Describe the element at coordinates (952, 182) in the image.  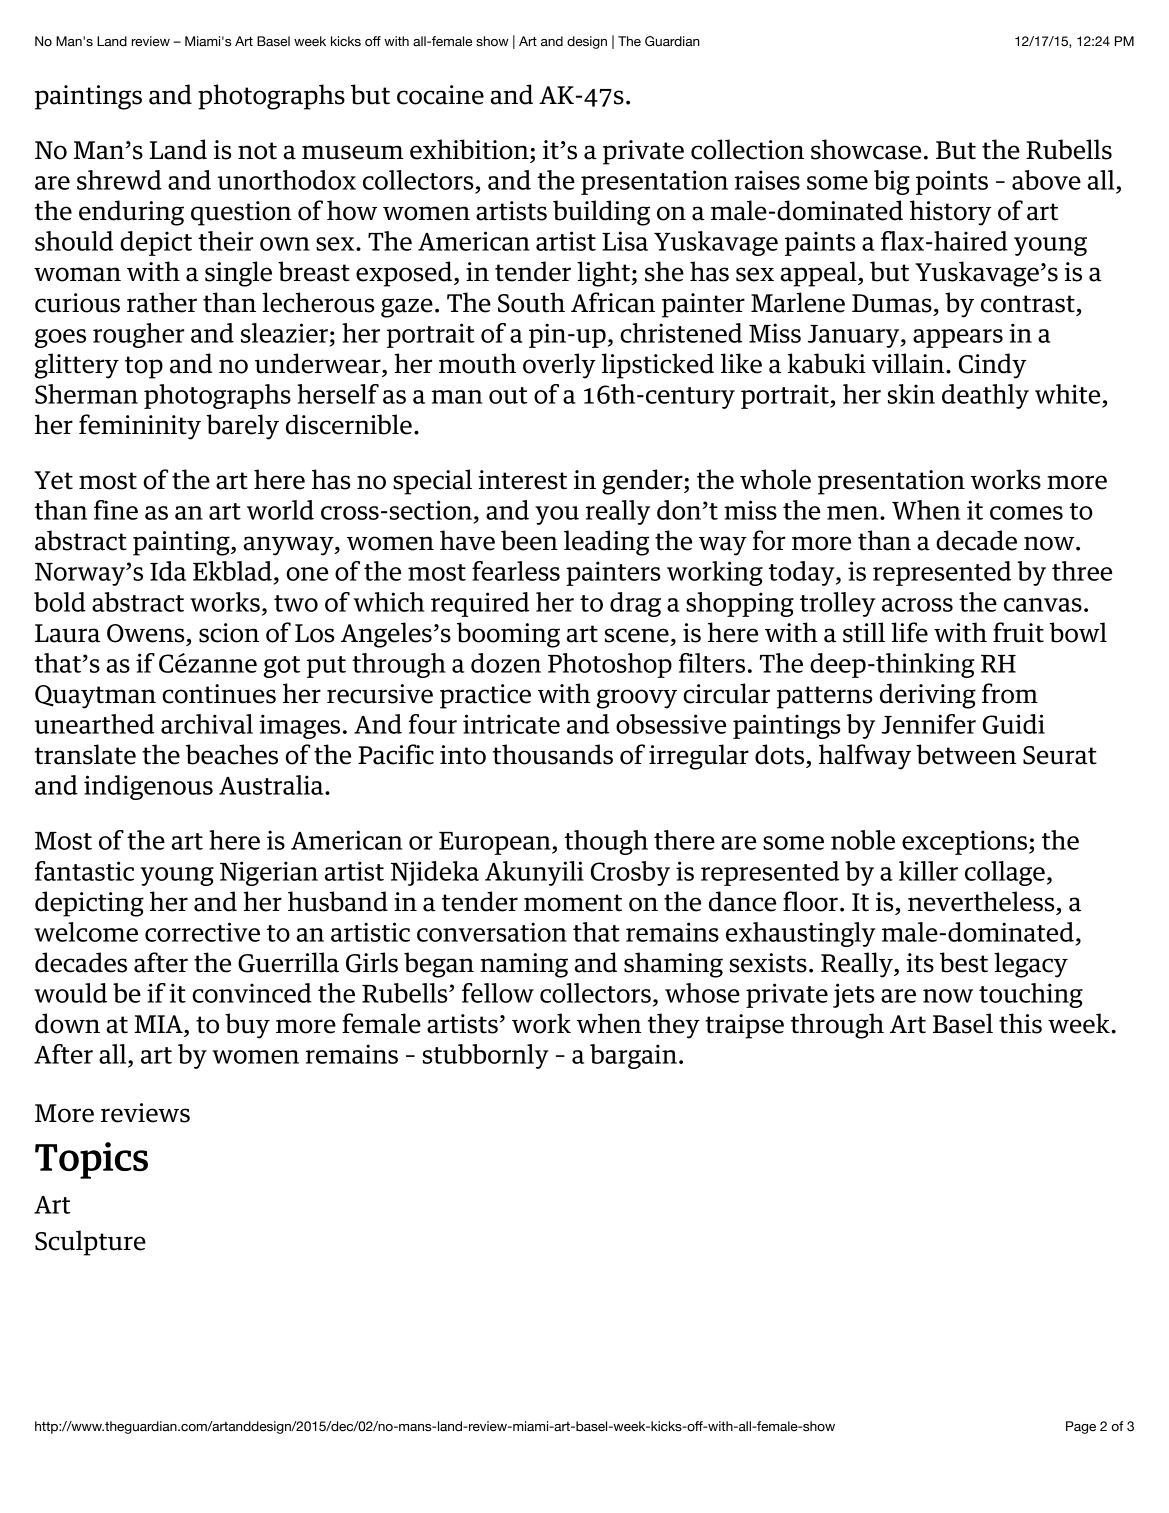
I see `points` at that location.
